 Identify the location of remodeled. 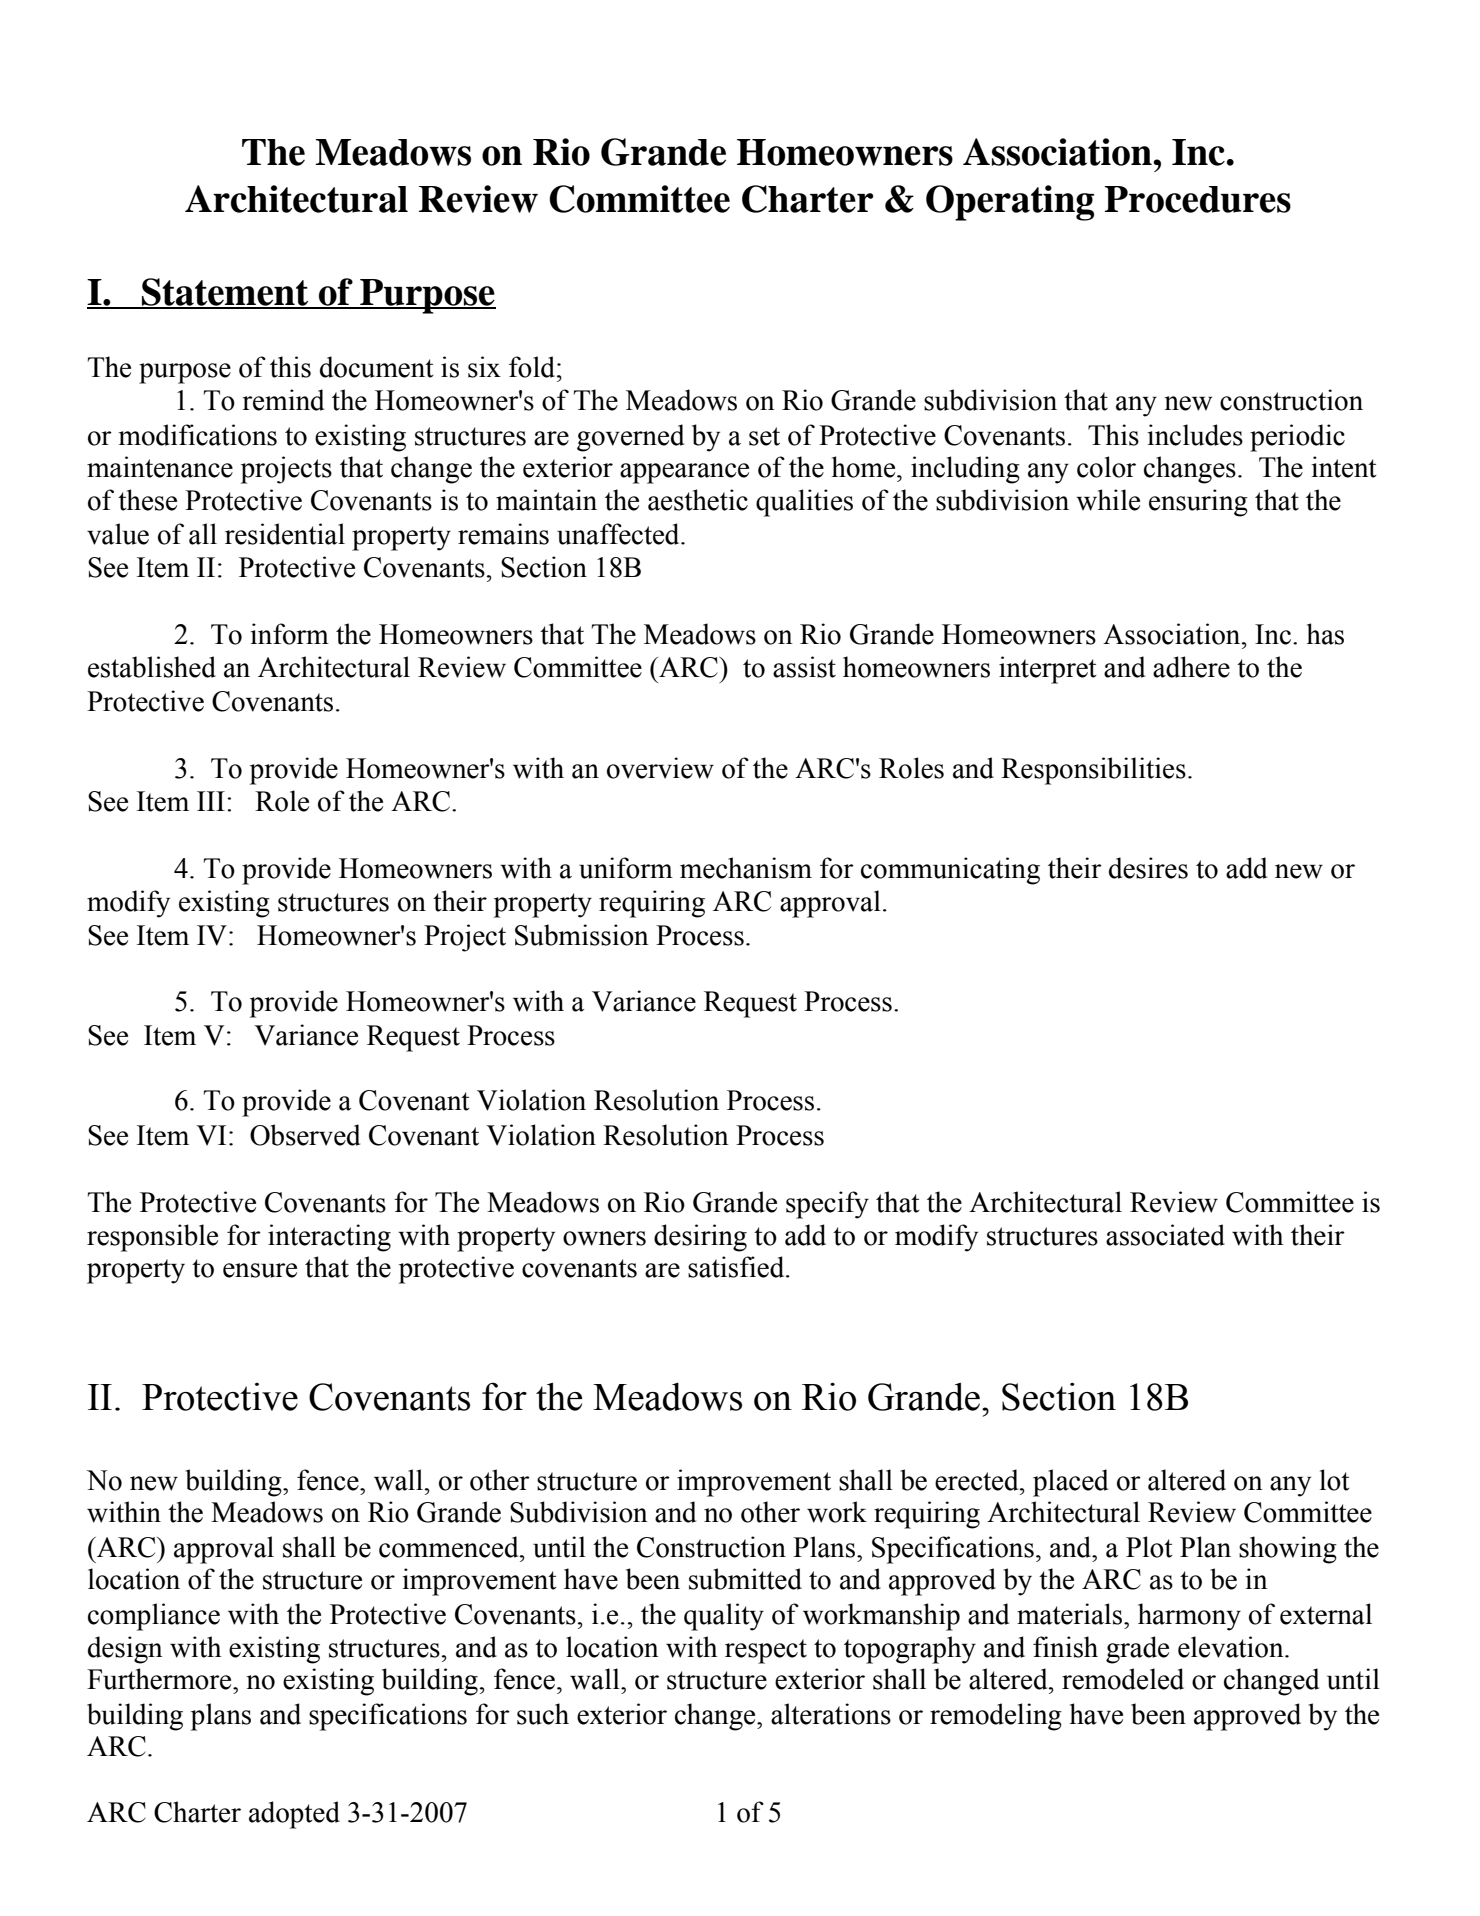
(1123, 1679).
